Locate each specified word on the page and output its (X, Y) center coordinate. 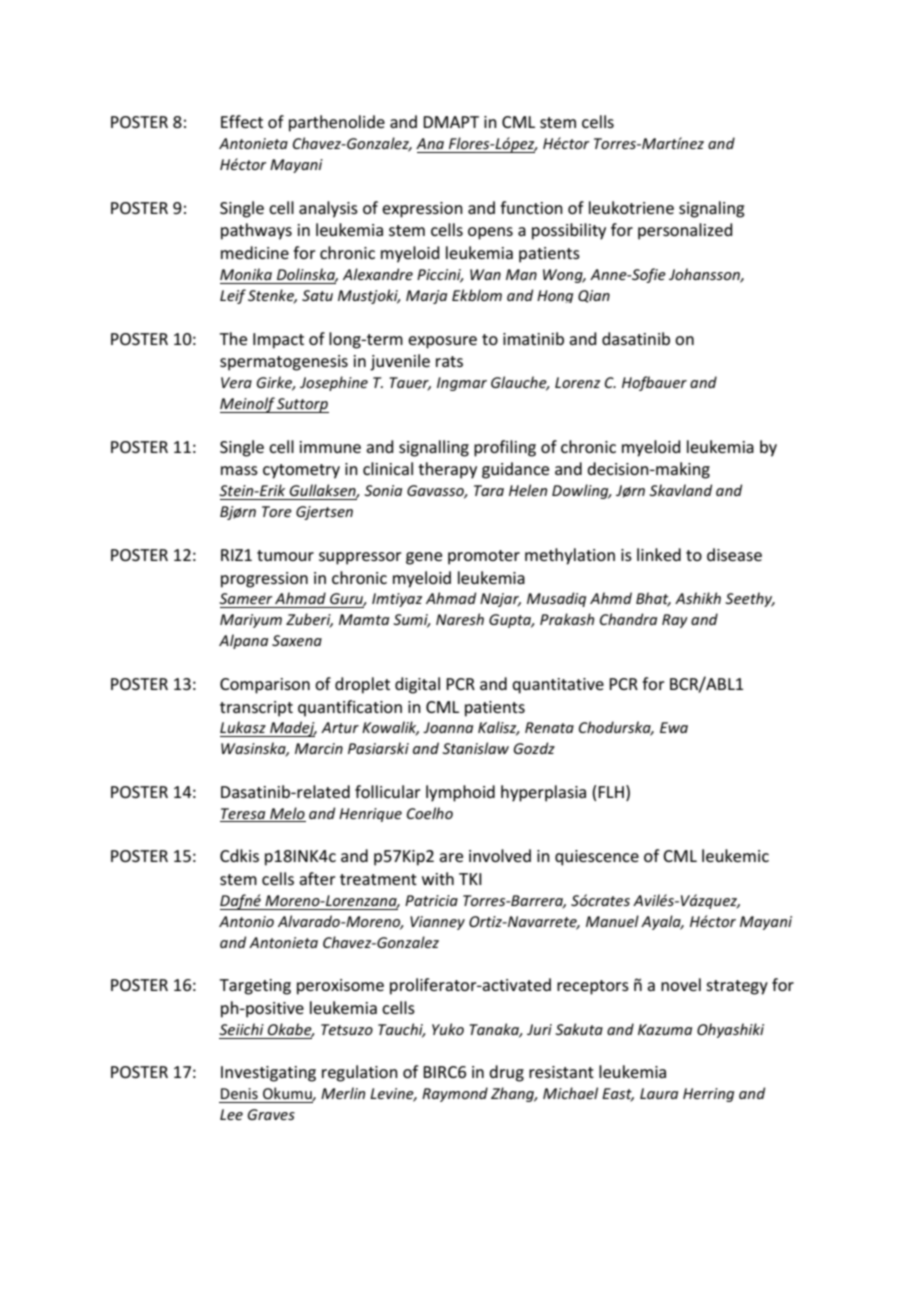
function (531, 207)
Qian (594, 296)
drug (506, 1073)
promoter (484, 557)
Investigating (268, 1074)
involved (500, 855)
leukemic (735, 855)
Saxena (297, 640)
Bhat (653, 599)
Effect (242, 121)
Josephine (334, 383)
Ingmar (462, 384)
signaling (712, 209)
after (317, 878)
